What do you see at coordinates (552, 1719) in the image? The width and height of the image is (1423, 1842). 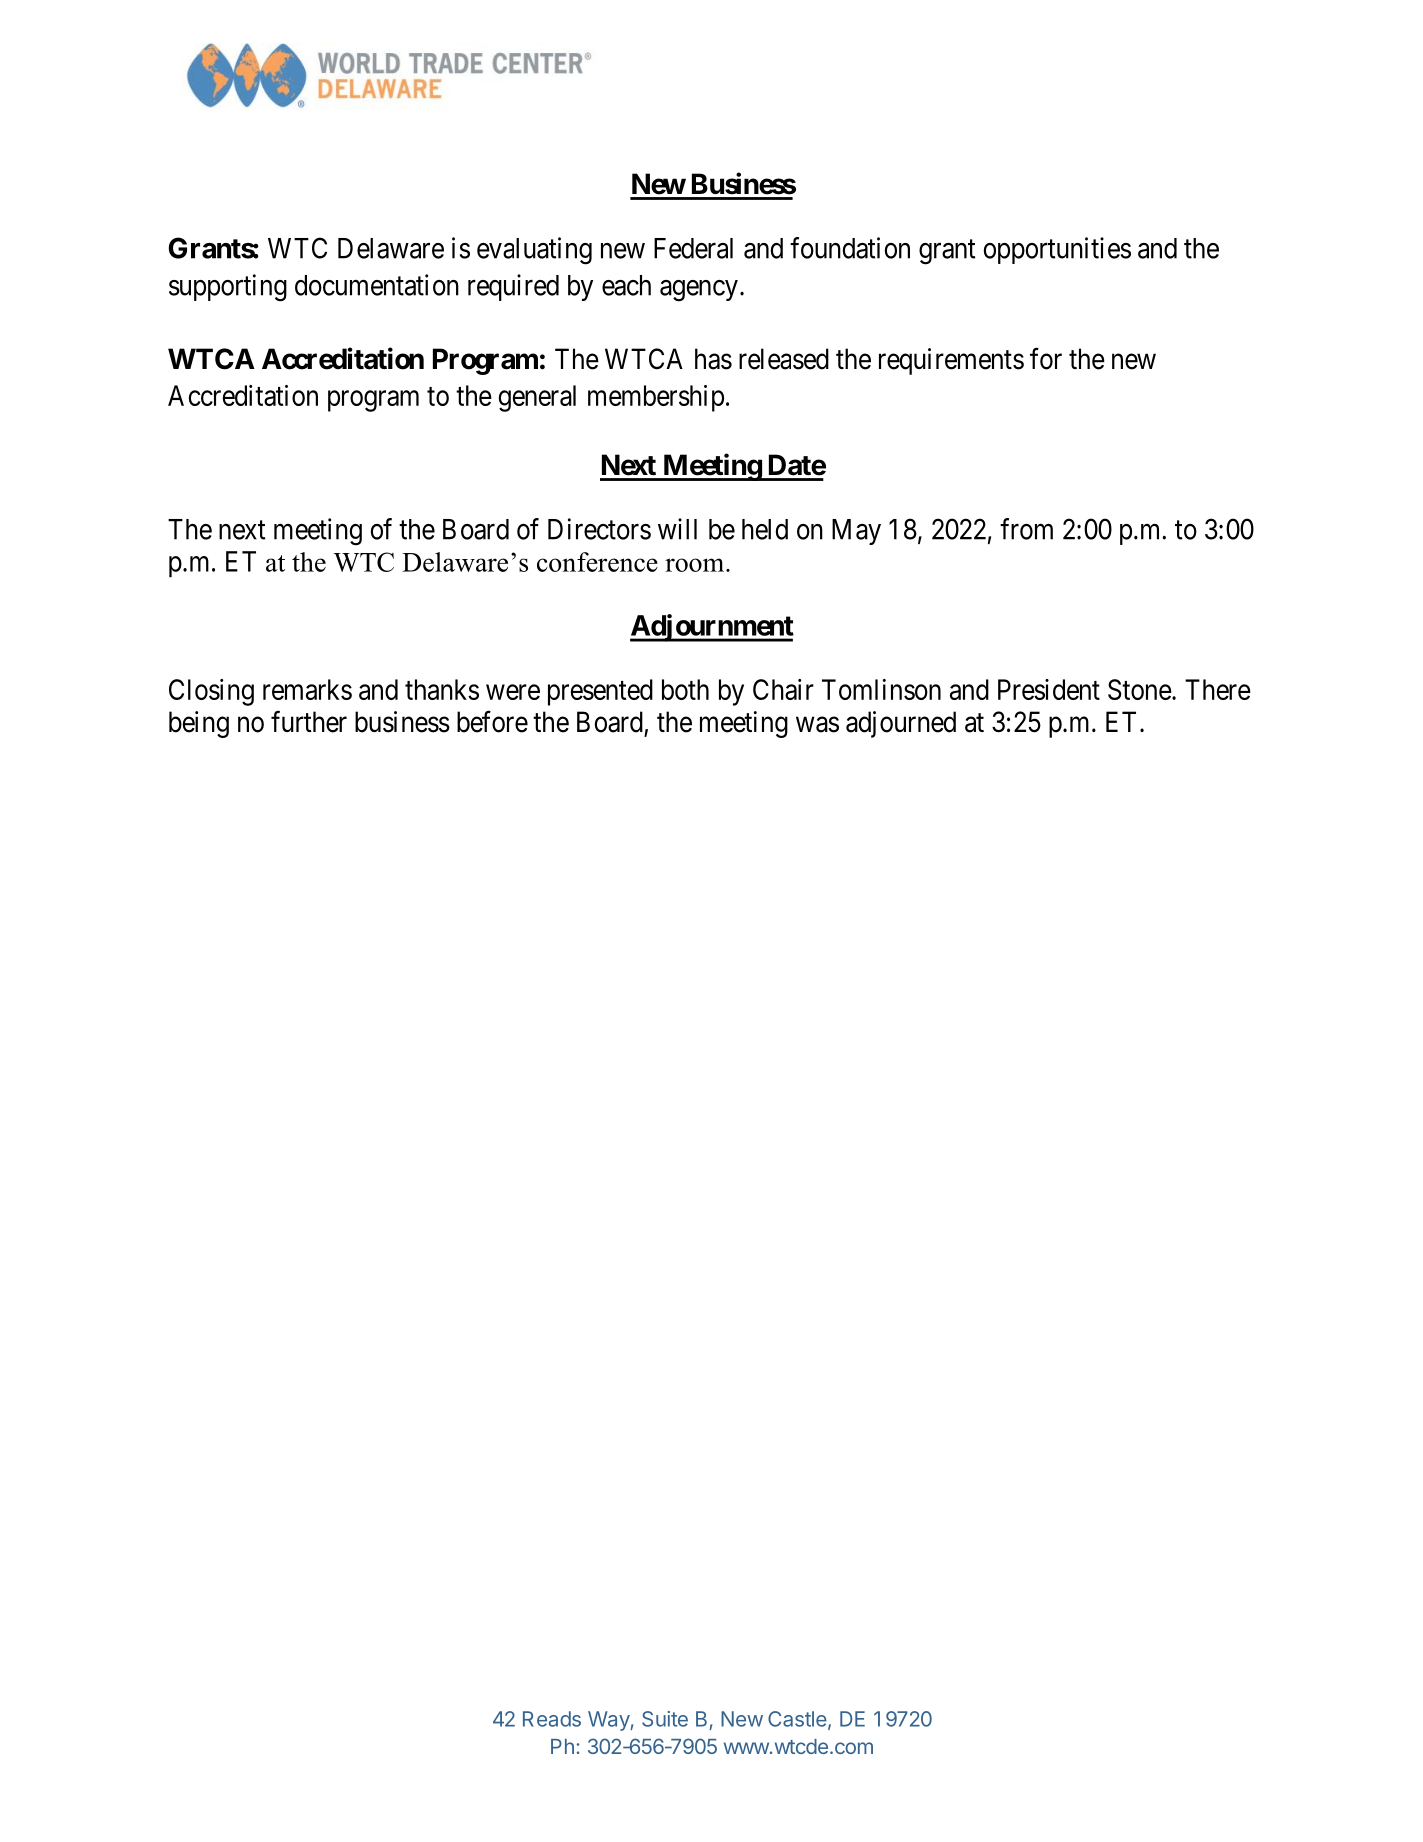 I see `Reads` at bounding box center [552, 1719].
